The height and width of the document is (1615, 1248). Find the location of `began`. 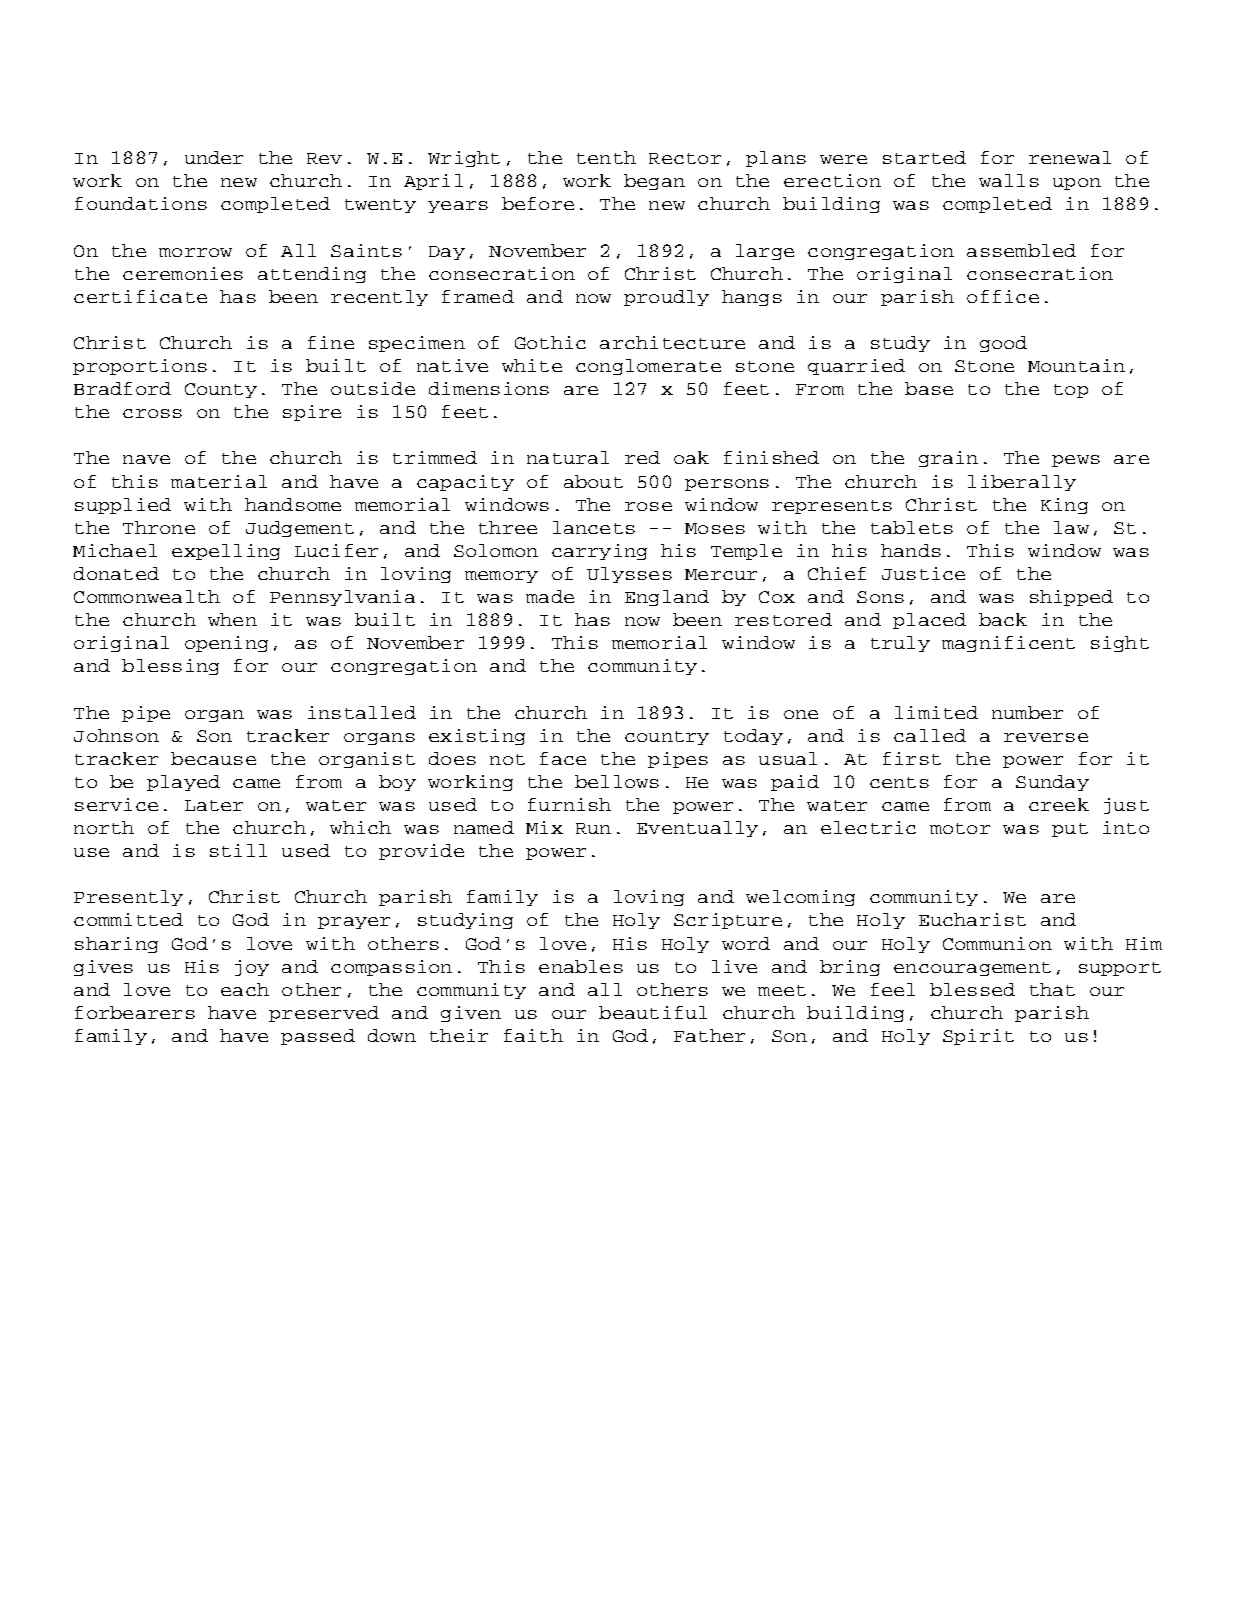

began is located at coordinates (654, 182).
